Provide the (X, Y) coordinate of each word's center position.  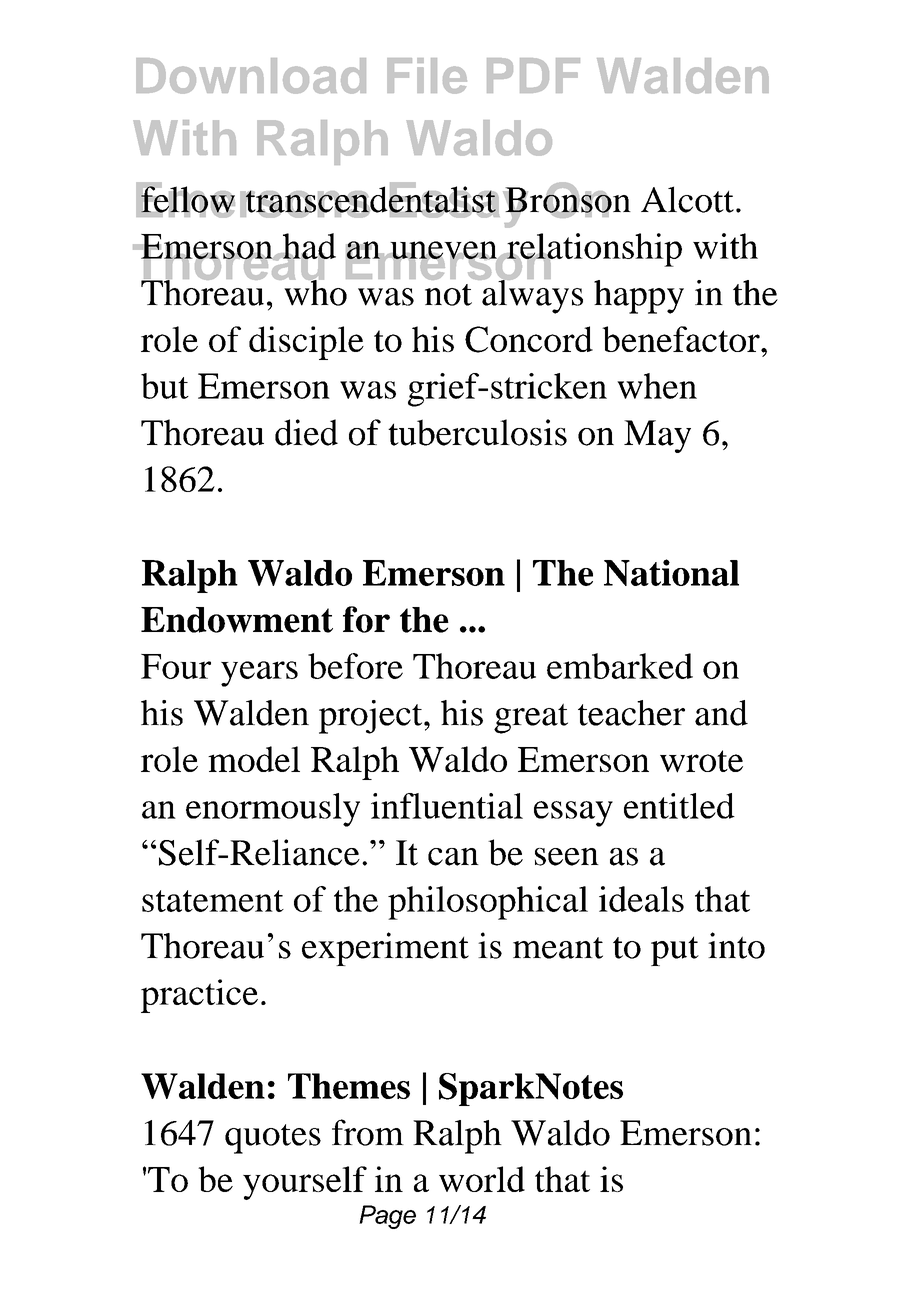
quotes (273, 1139)
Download (251, 76)
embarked (620, 666)
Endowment (237, 620)
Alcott (687, 199)
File (427, 76)
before (355, 666)
